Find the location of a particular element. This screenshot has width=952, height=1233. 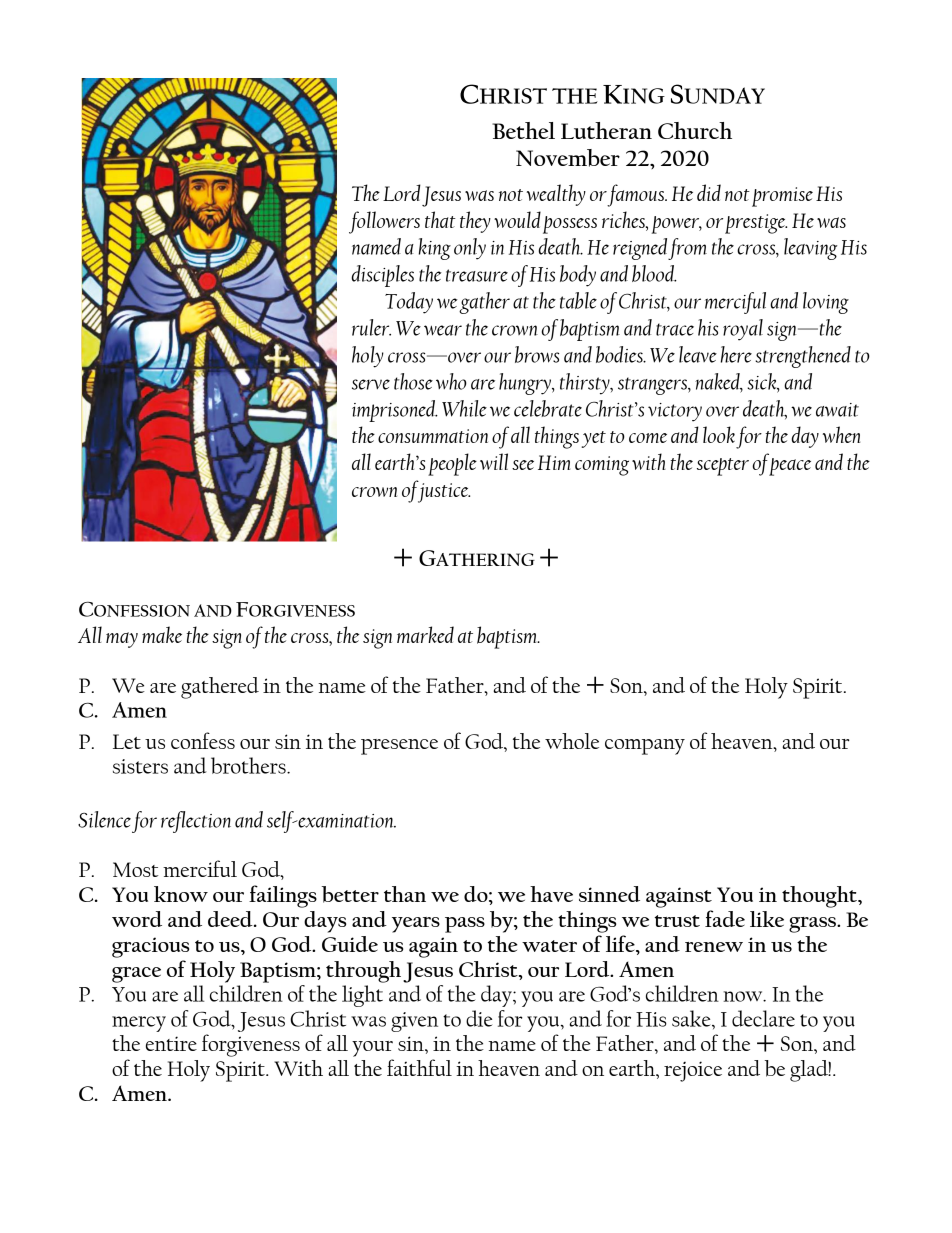

promise is located at coordinates (782, 197).
